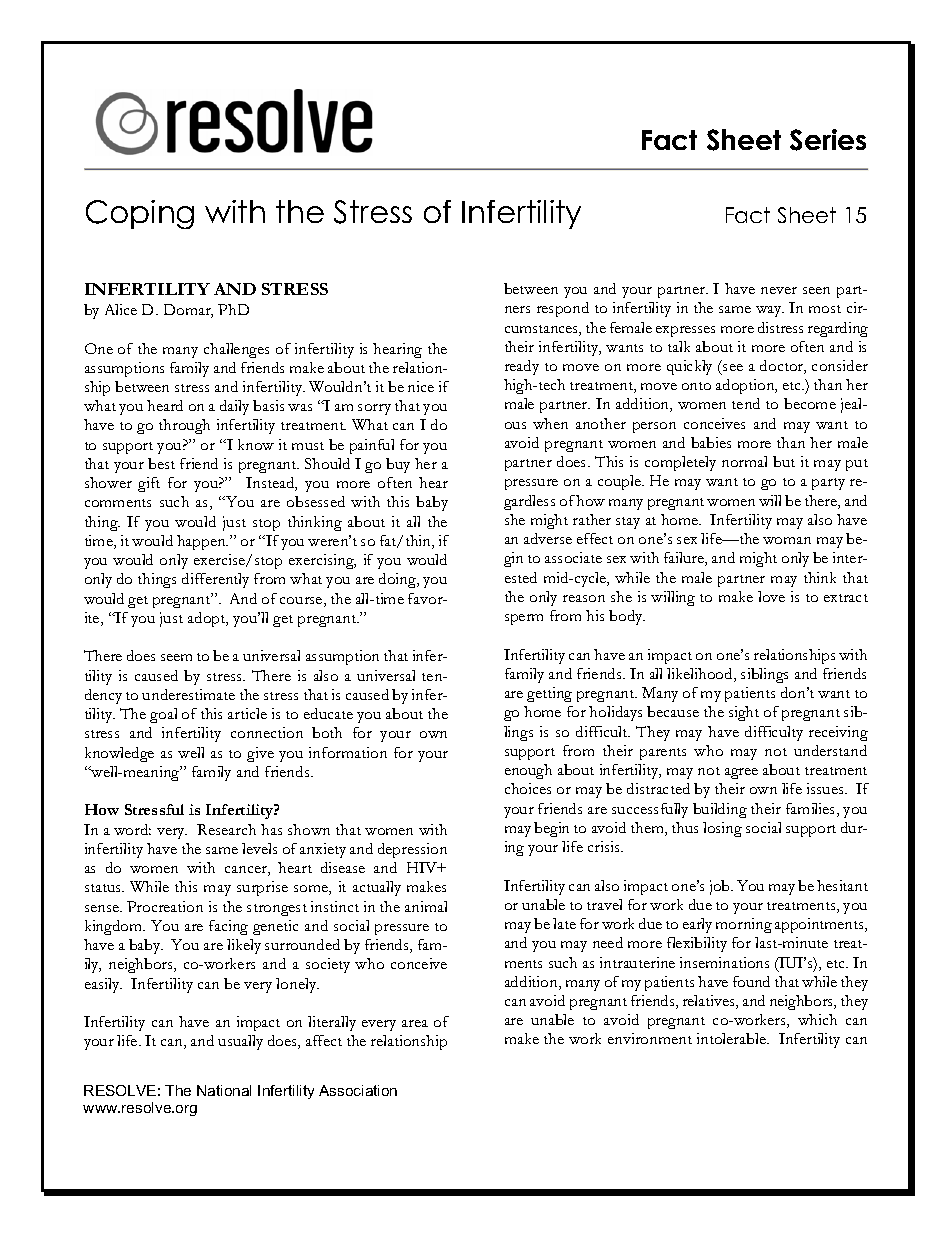  What do you see at coordinates (140, 214) in the image?
I see `Coping` at bounding box center [140, 214].
